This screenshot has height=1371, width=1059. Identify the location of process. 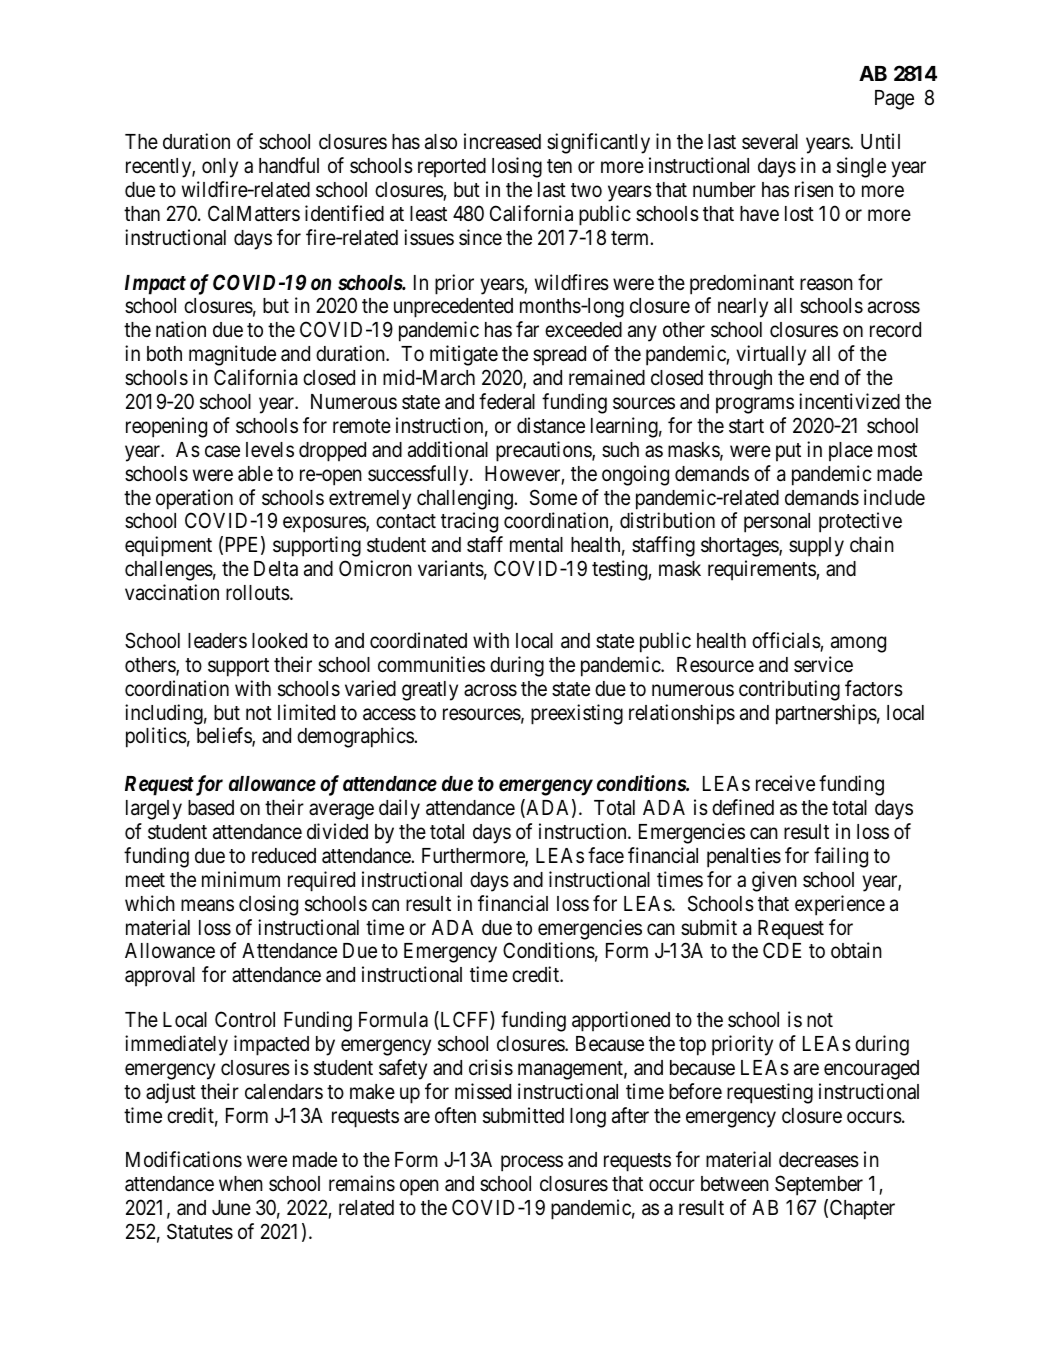
(532, 1164).
